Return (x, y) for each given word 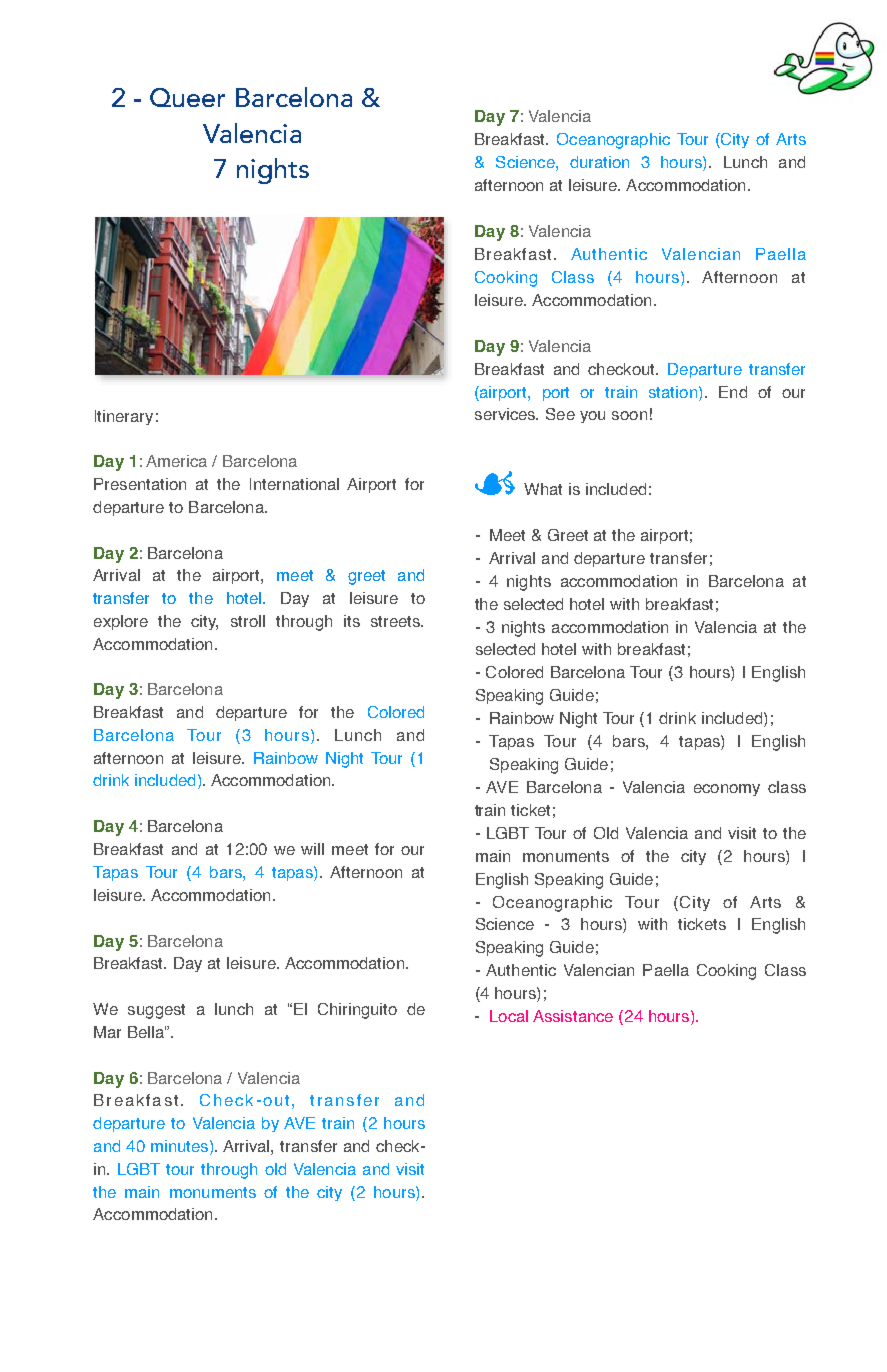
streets (397, 621)
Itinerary (124, 417)
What (543, 489)
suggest (156, 1011)
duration (599, 162)
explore (121, 622)
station (673, 392)
